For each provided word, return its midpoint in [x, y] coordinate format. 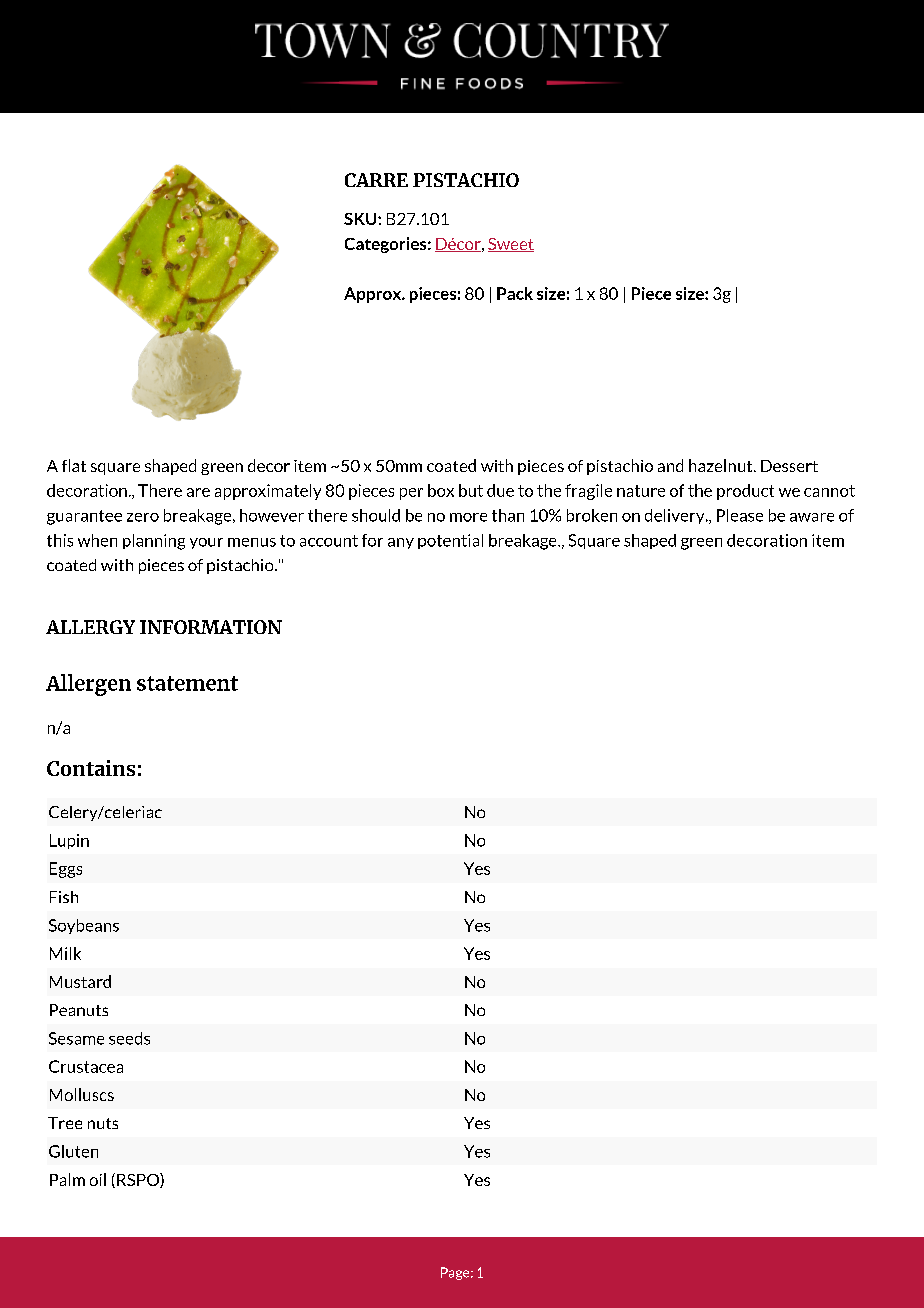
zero [143, 517]
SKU [361, 219]
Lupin [69, 841]
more [468, 517]
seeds [129, 1038]
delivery [676, 516]
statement [187, 683]
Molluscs [82, 1094]
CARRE [376, 180]
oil [98, 1179]
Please [740, 515]
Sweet [511, 245]
